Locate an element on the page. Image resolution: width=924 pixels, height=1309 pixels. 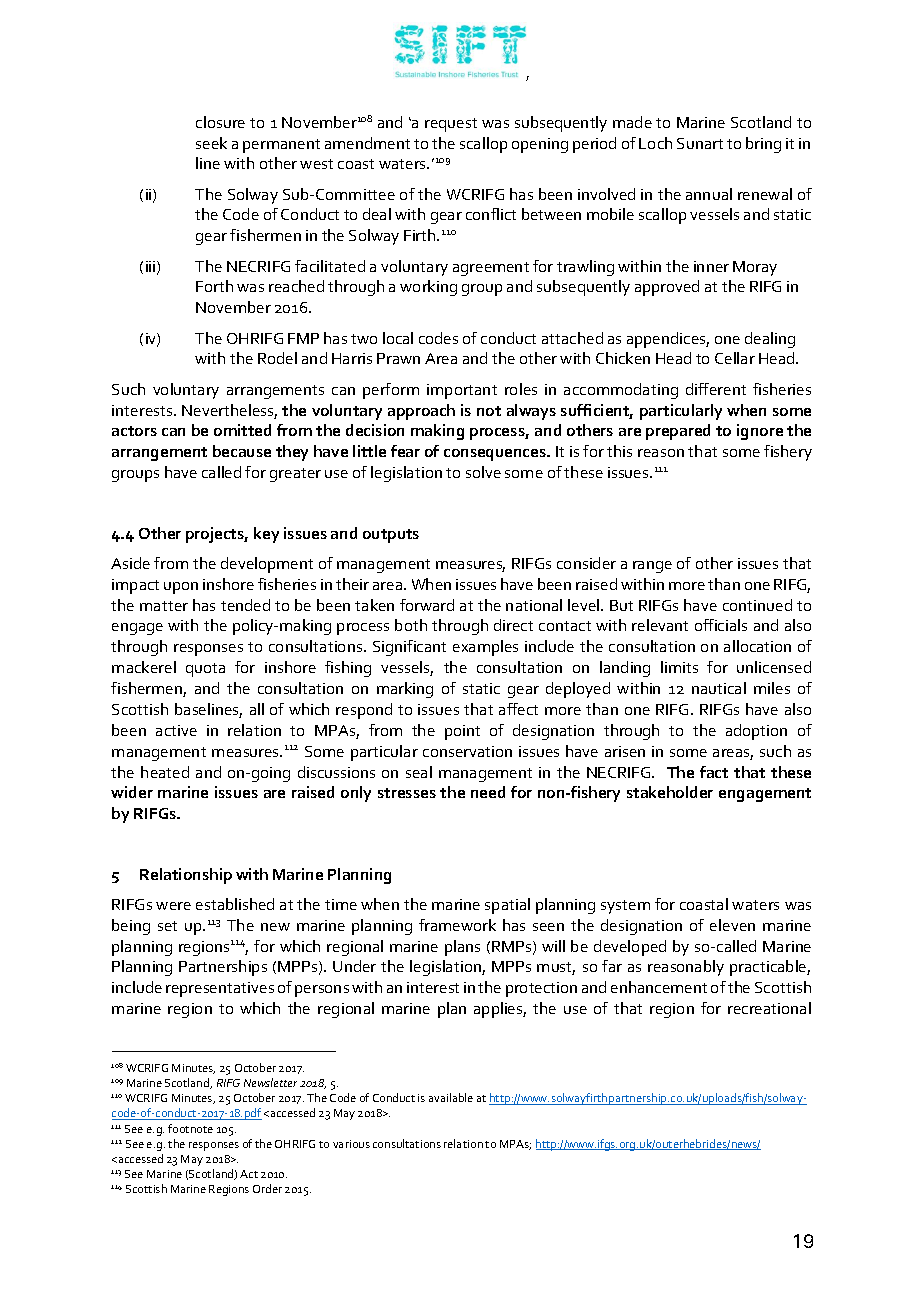
different is located at coordinates (716, 389).
